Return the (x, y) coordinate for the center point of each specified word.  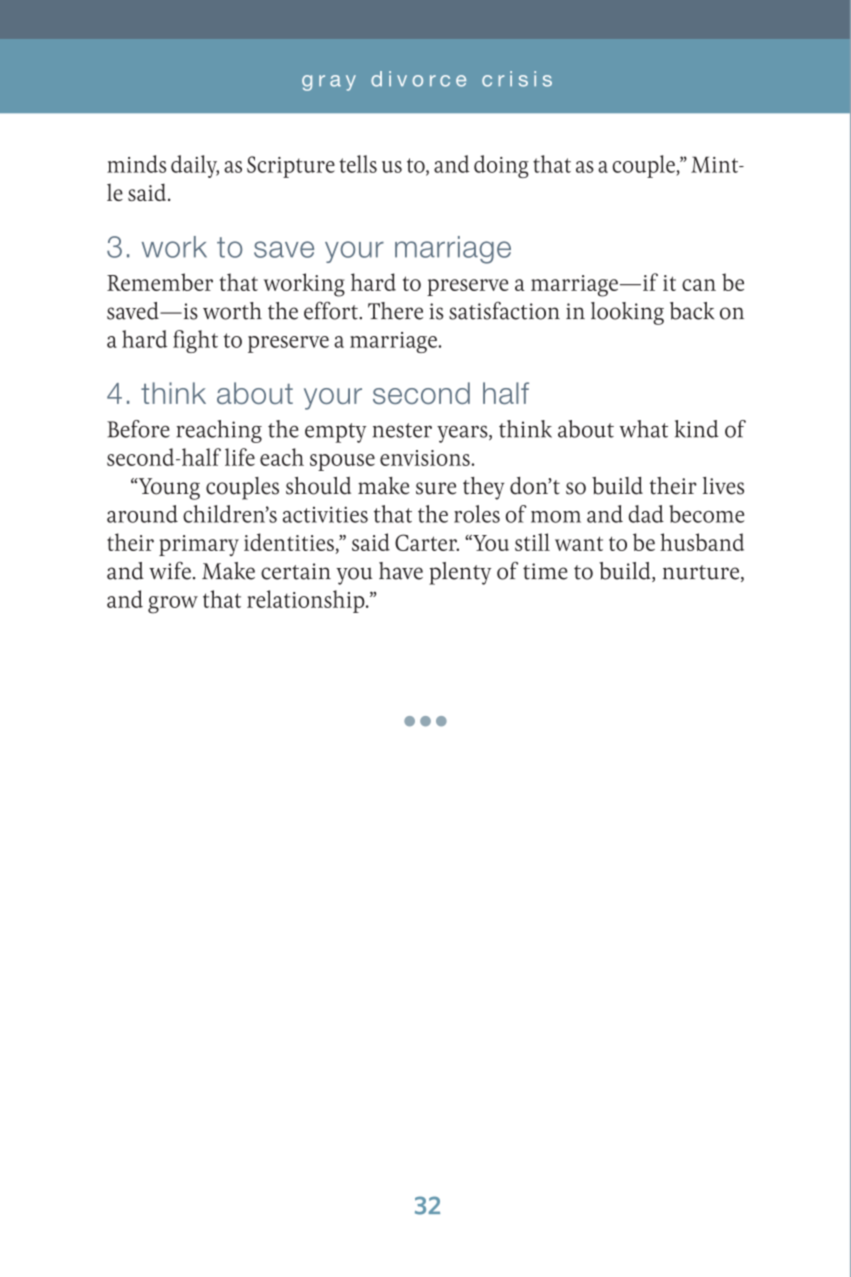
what (643, 429)
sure (436, 488)
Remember (160, 282)
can (699, 285)
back (692, 311)
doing (501, 166)
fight (195, 341)
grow (173, 605)
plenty (460, 573)
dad (646, 514)
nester (402, 430)
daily (195, 166)
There (395, 311)
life (240, 457)
